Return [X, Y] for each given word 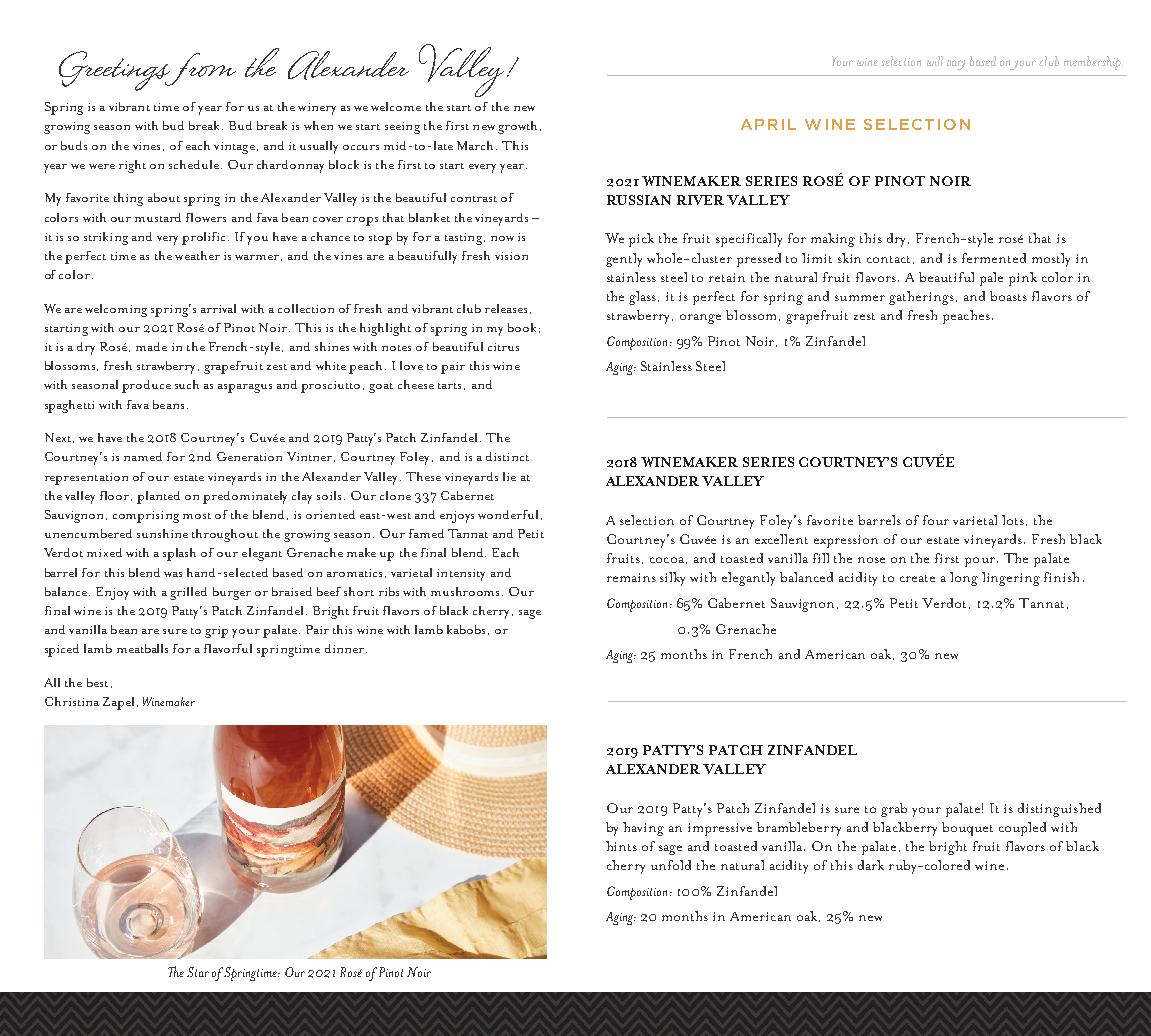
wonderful [510, 515]
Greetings [115, 71]
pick [641, 240]
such [187, 384]
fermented [994, 258]
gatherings [921, 298]
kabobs [468, 630]
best [97, 682]
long [964, 579]
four [936, 520]
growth [519, 127]
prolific [205, 238]
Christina [72, 701]
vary [956, 65]
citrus [503, 347]
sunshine [162, 533]
